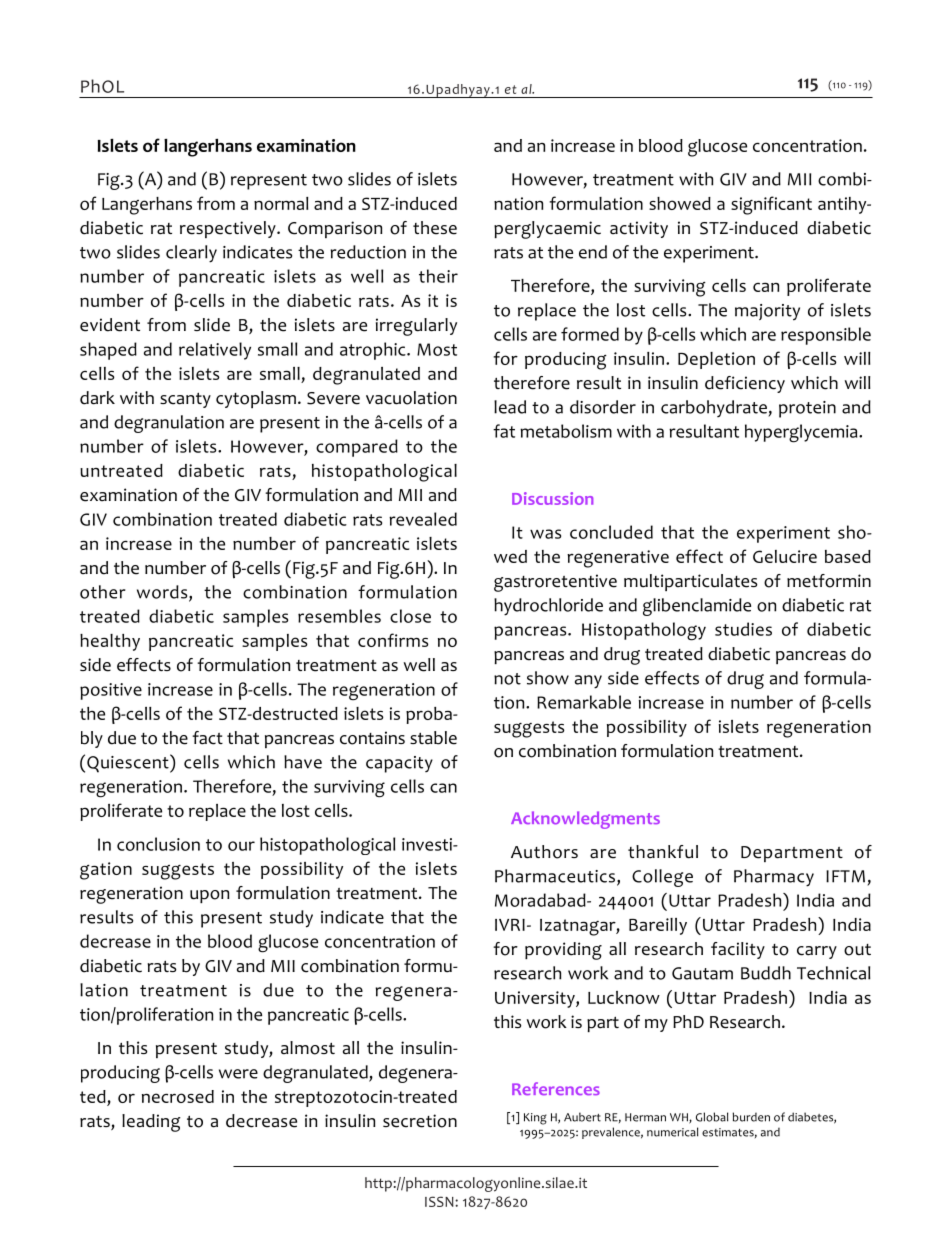  I want to click on these, so click(435, 228).
